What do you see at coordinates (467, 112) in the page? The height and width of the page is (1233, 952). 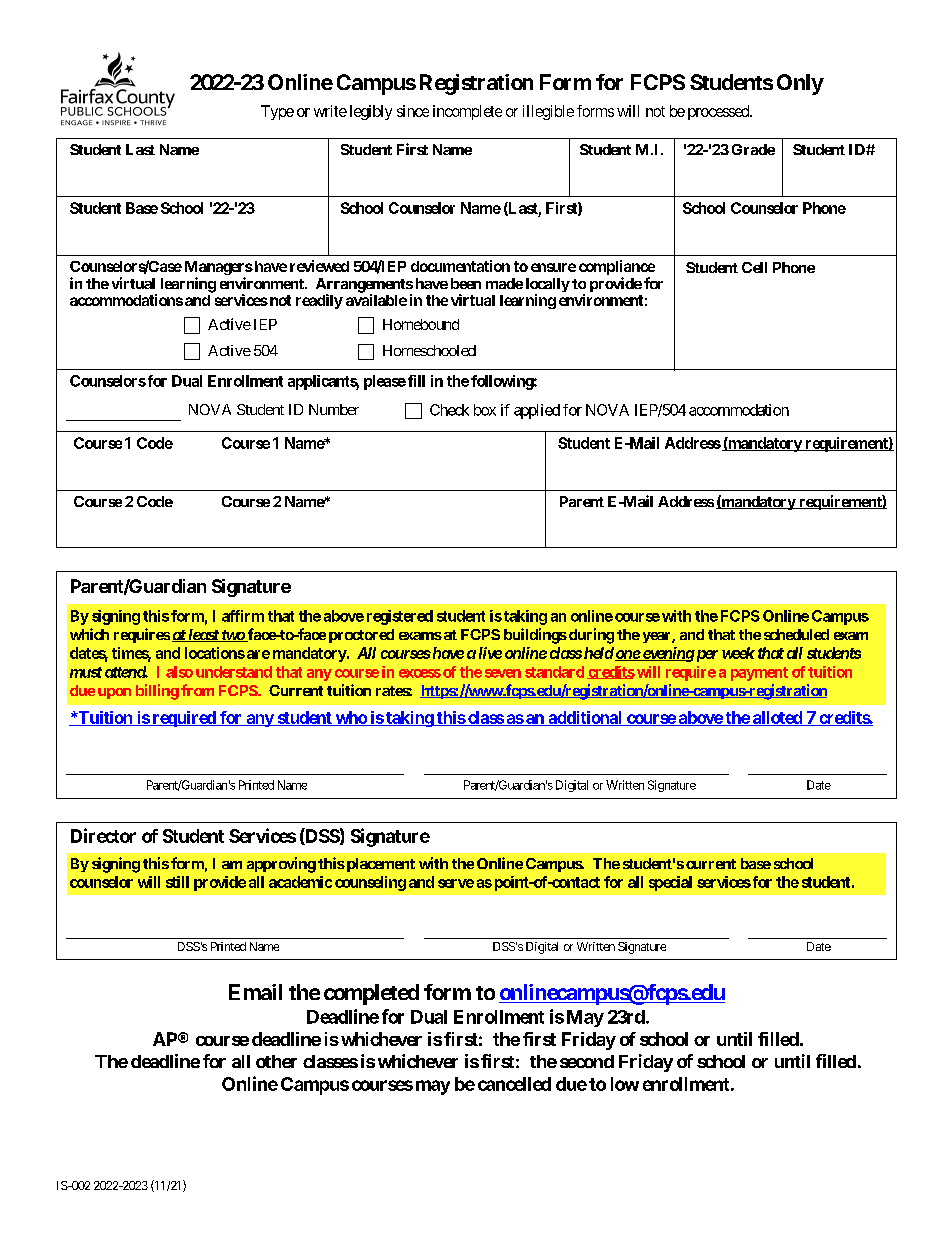 I see `incomplete` at bounding box center [467, 112].
